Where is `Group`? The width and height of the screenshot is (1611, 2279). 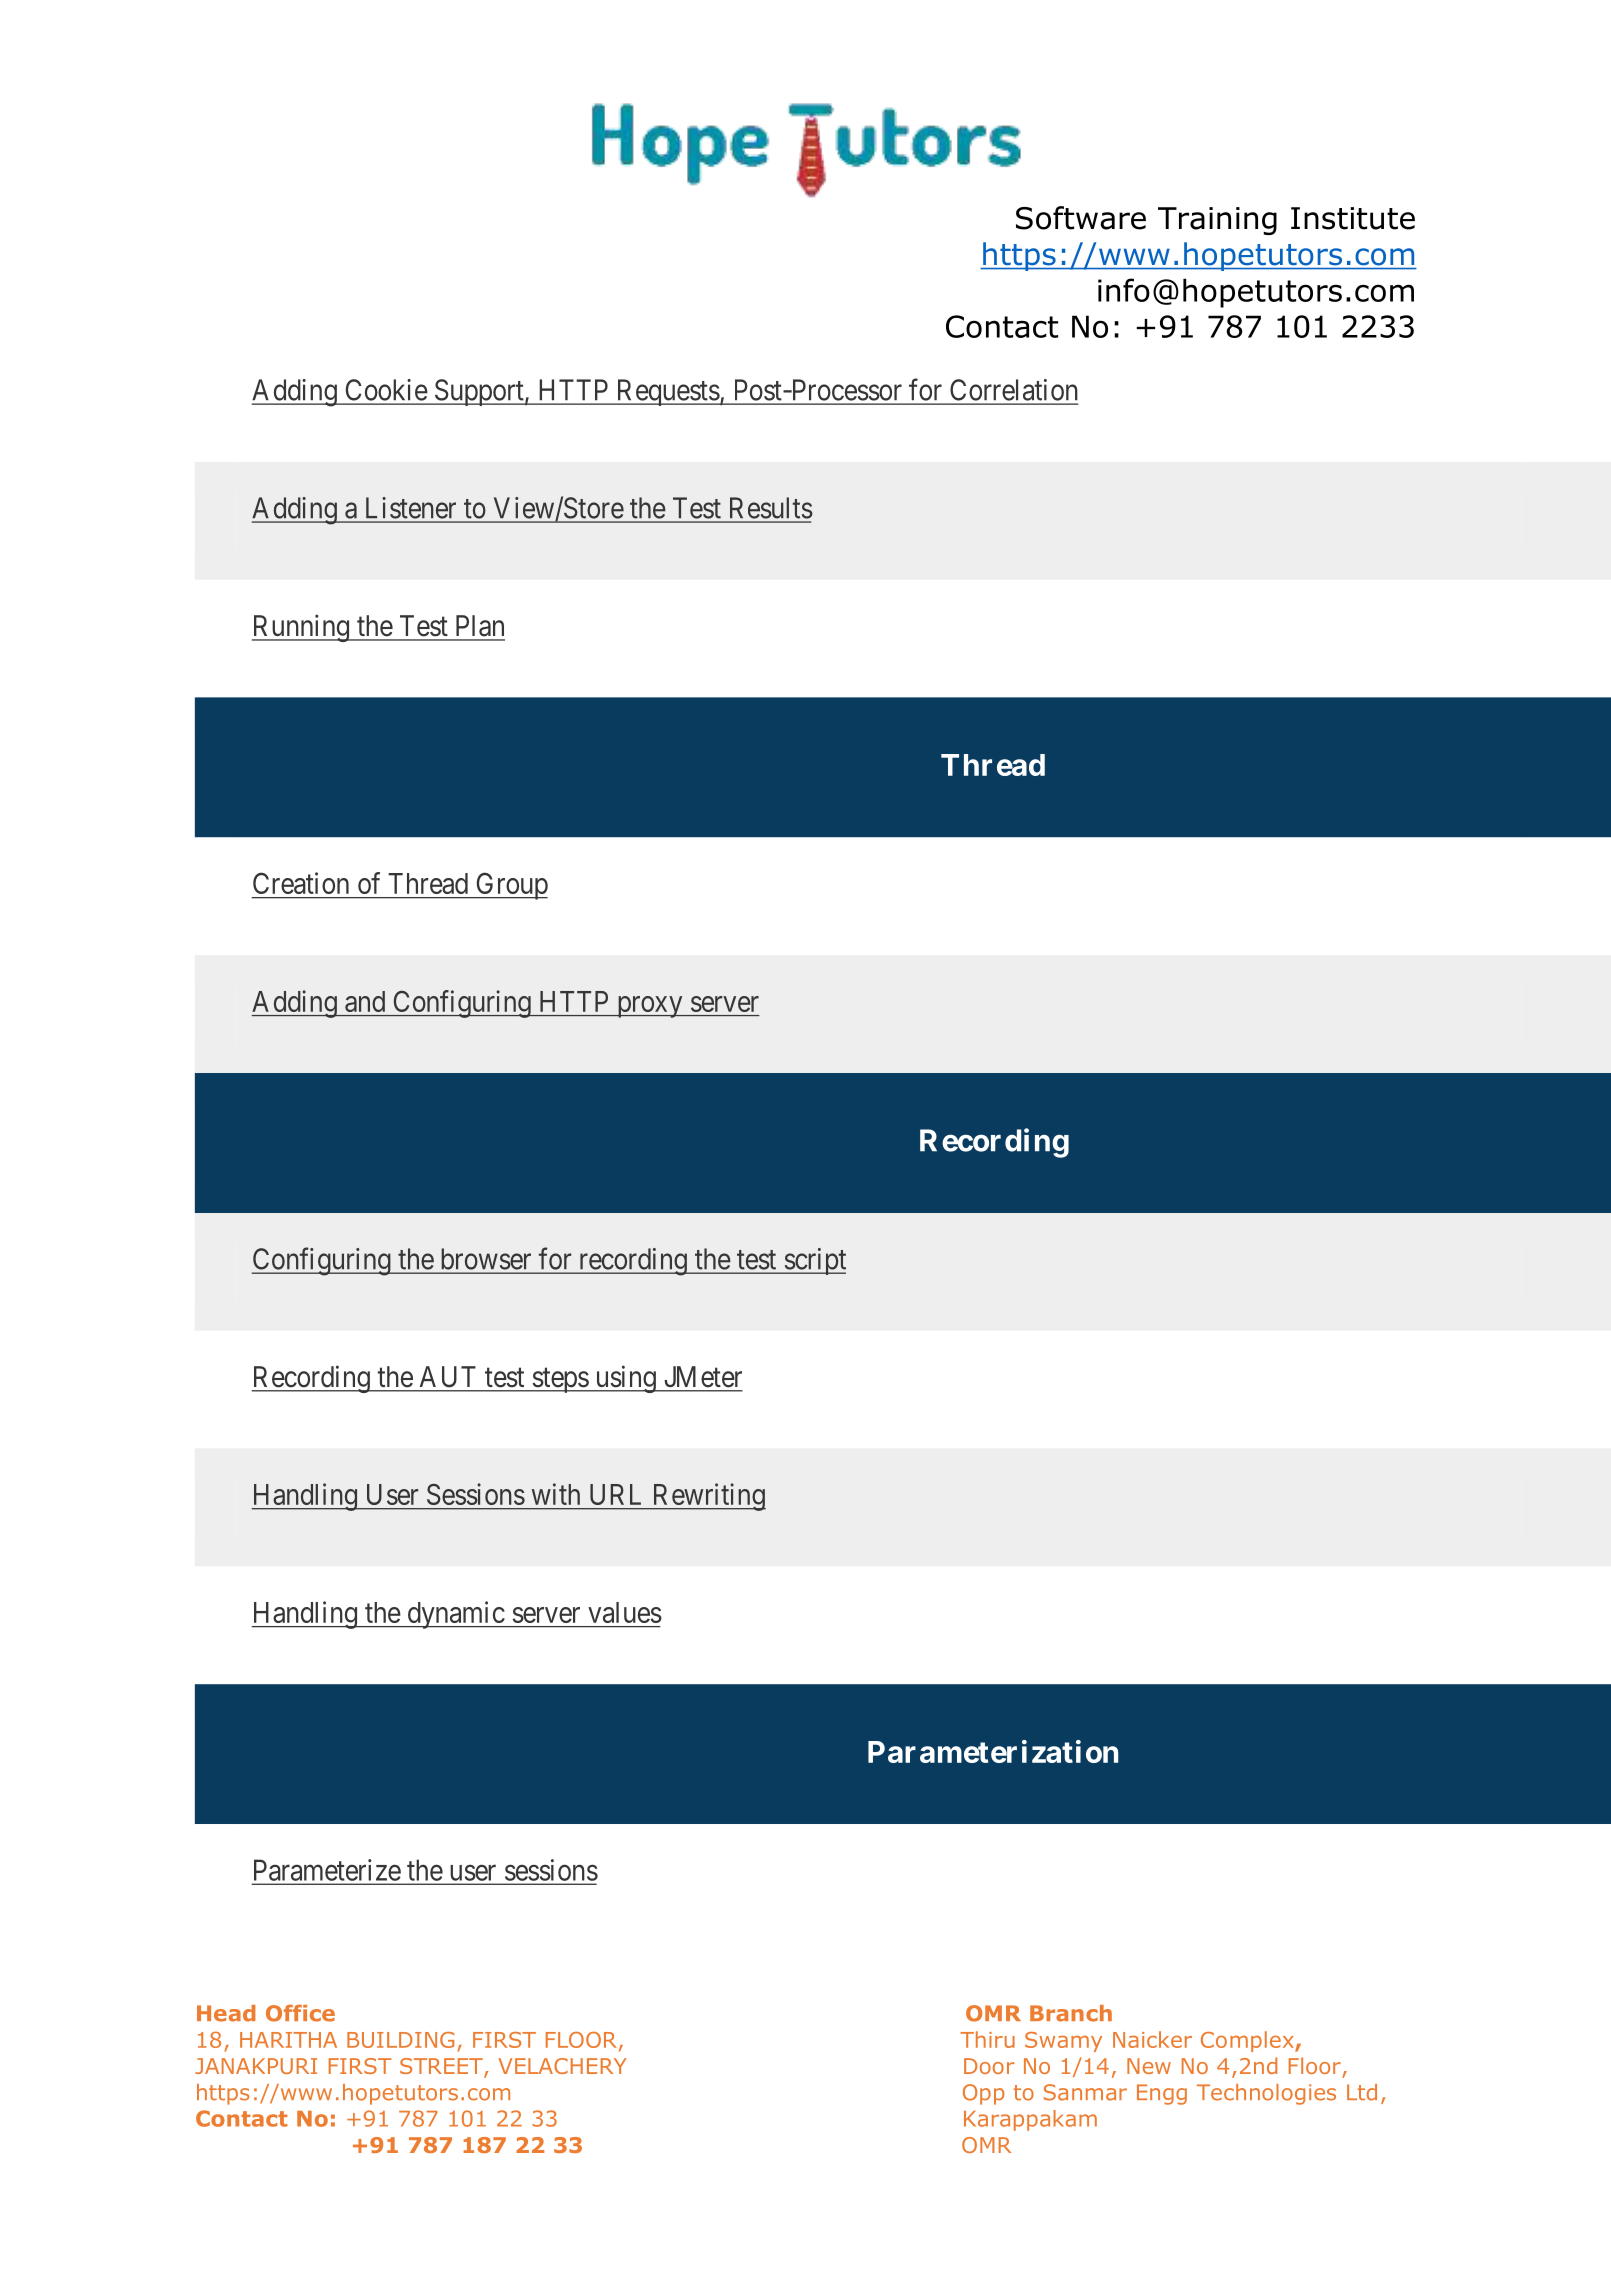 Group is located at coordinates (511, 886).
